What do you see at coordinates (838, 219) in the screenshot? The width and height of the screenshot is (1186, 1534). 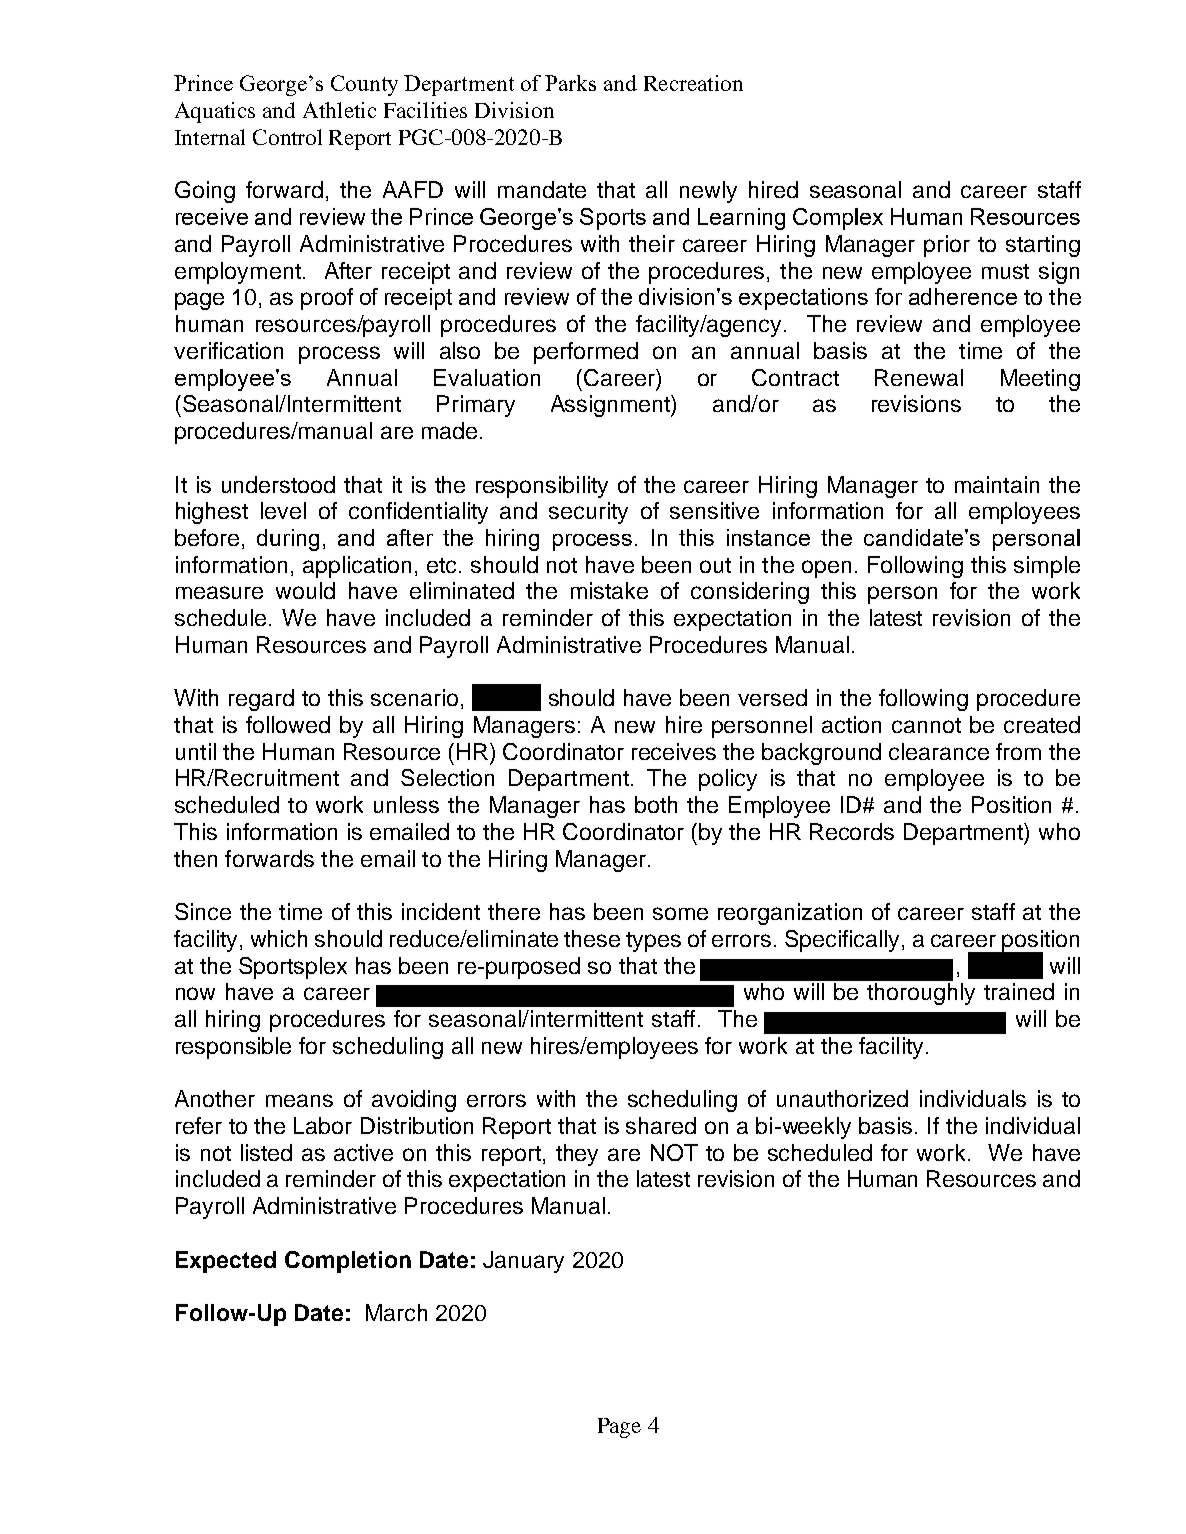 I see `Complex` at bounding box center [838, 219].
